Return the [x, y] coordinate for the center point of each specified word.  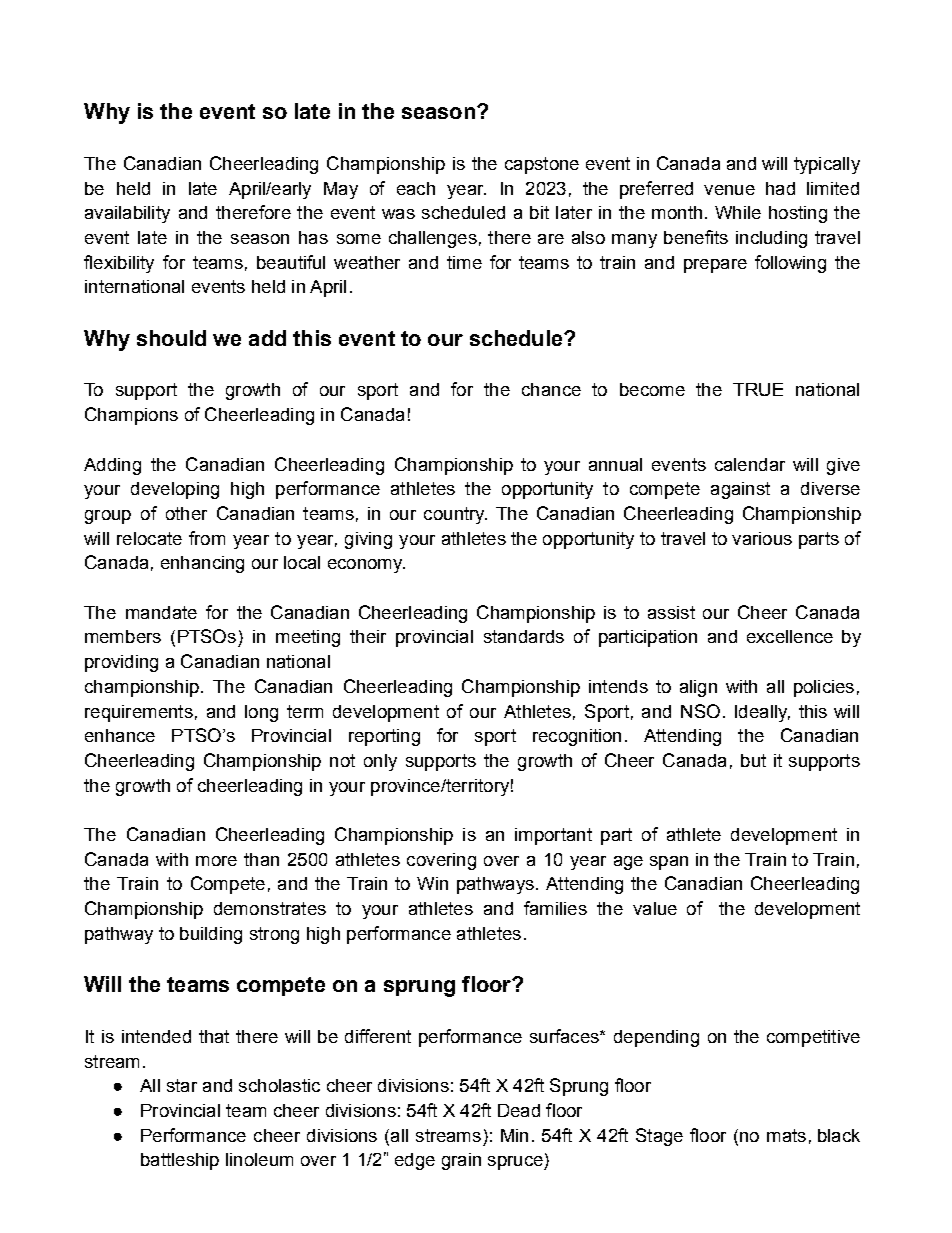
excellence [790, 636]
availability [127, 214]
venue [729, 190]
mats [786, 1135]
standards [524, 636]
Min [514, 1135]
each [416, 188]
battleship [180, 1161]
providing [121, 663]
